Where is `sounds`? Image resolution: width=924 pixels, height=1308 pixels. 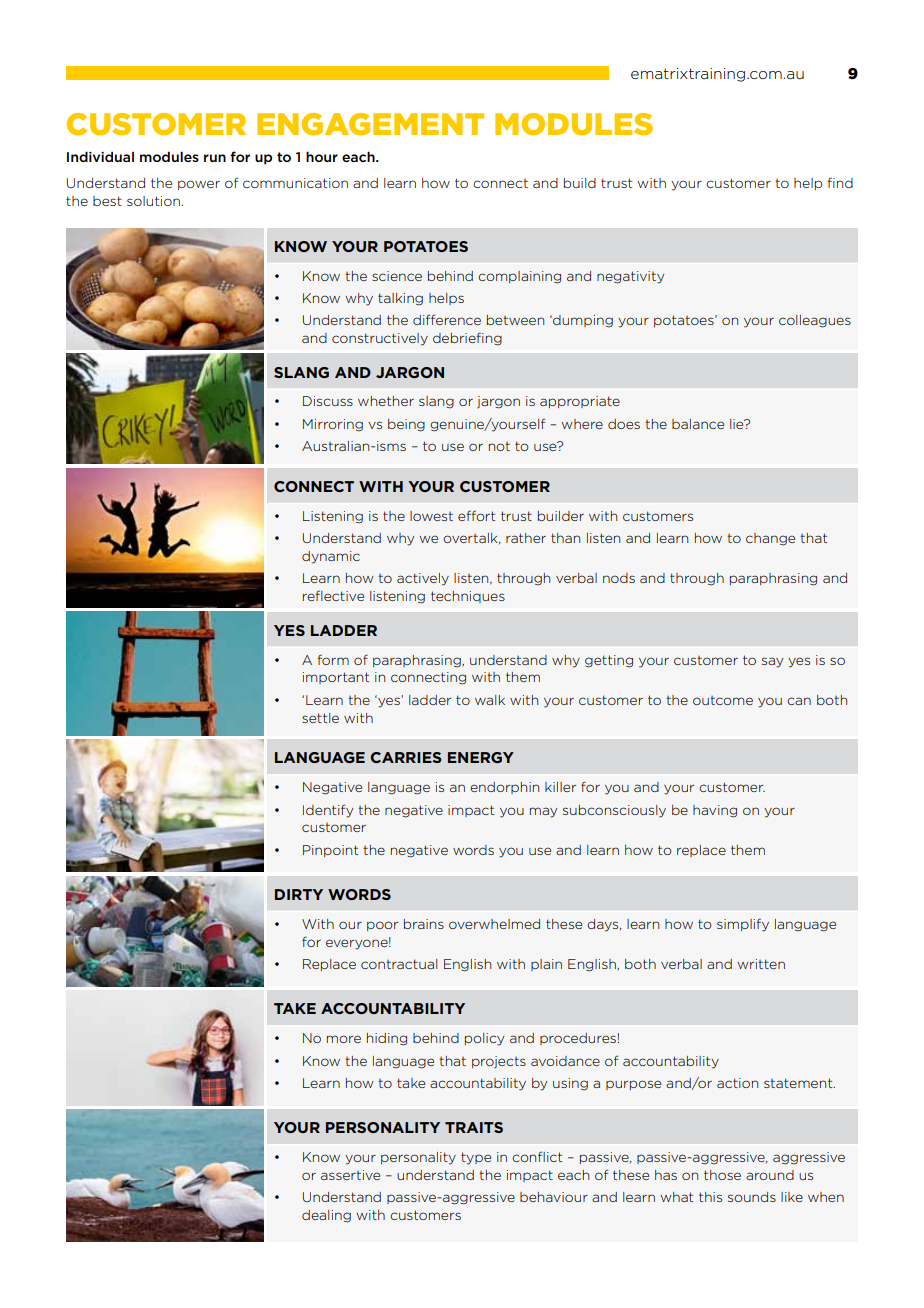 sounds is located at coordinates (752, 1197).
